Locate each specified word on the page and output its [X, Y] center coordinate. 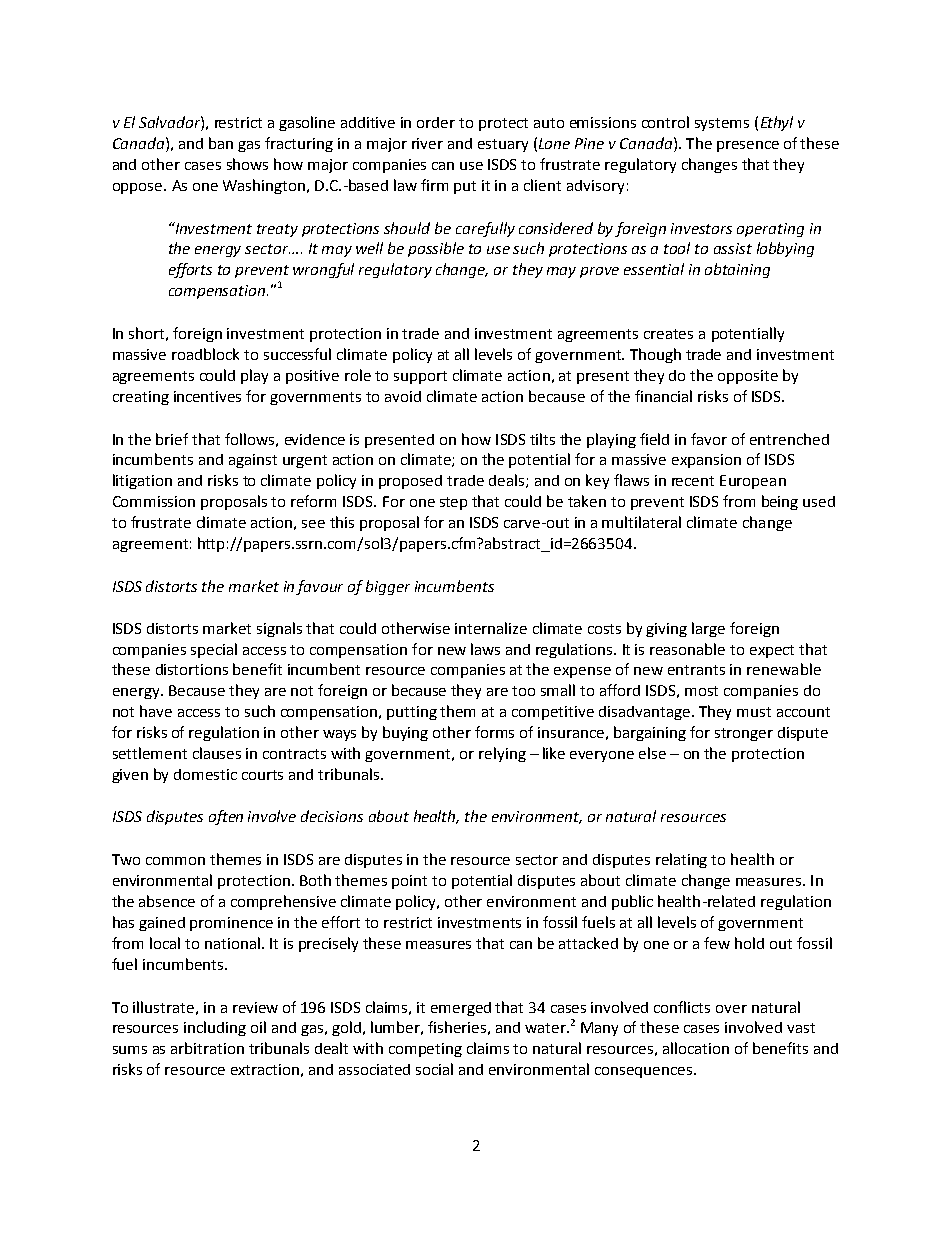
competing [425, 1050]
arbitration [207, 1048]
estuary [503, 145]
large [708, 629]
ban [221, 143]
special [214, 650]
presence [748, 146]
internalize [491, 628]
